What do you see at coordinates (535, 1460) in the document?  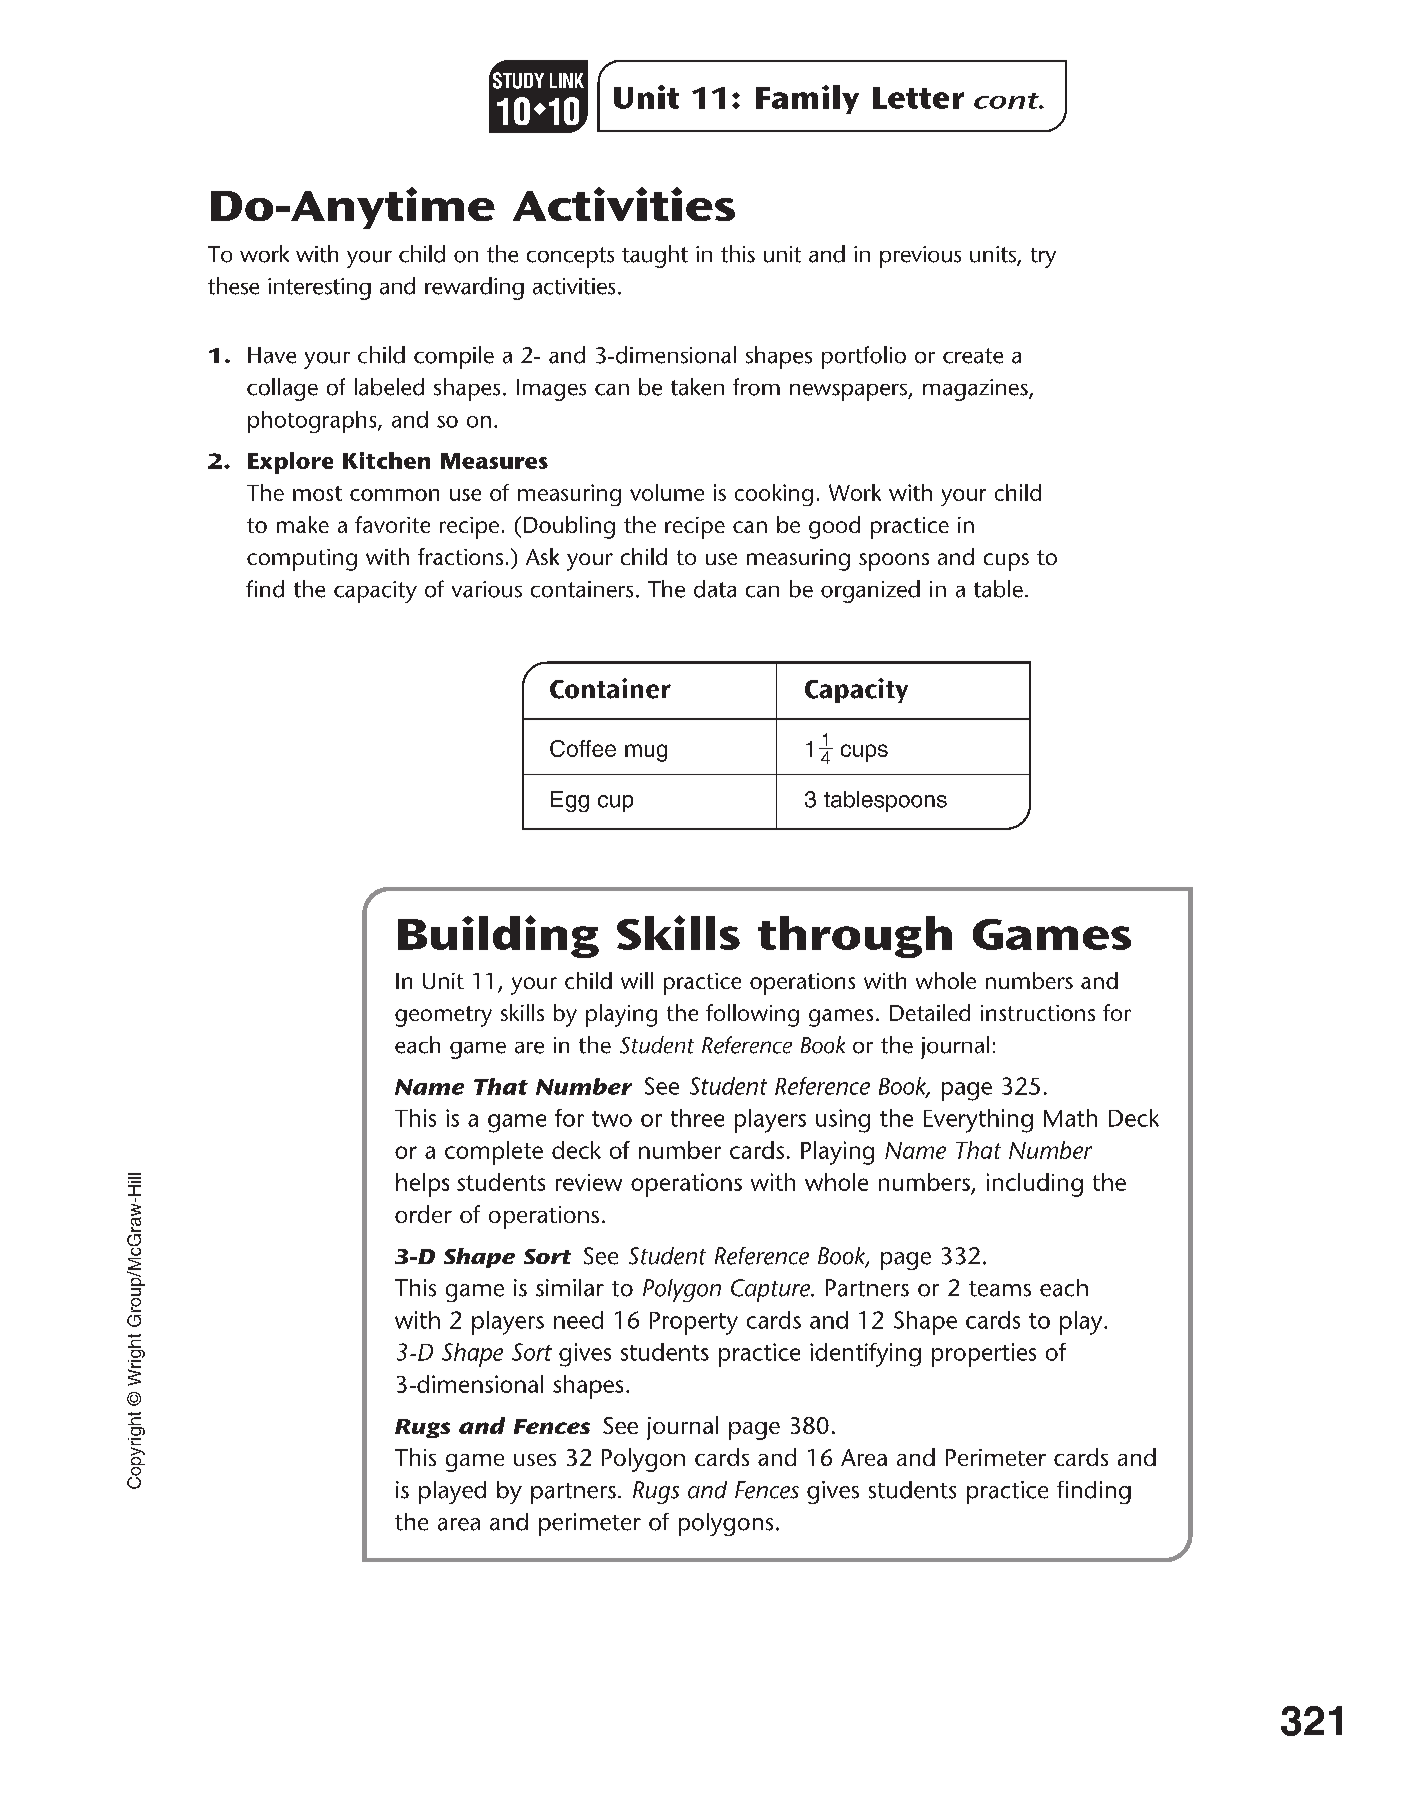 I see `uses` at bounding box center [535, 1460].
